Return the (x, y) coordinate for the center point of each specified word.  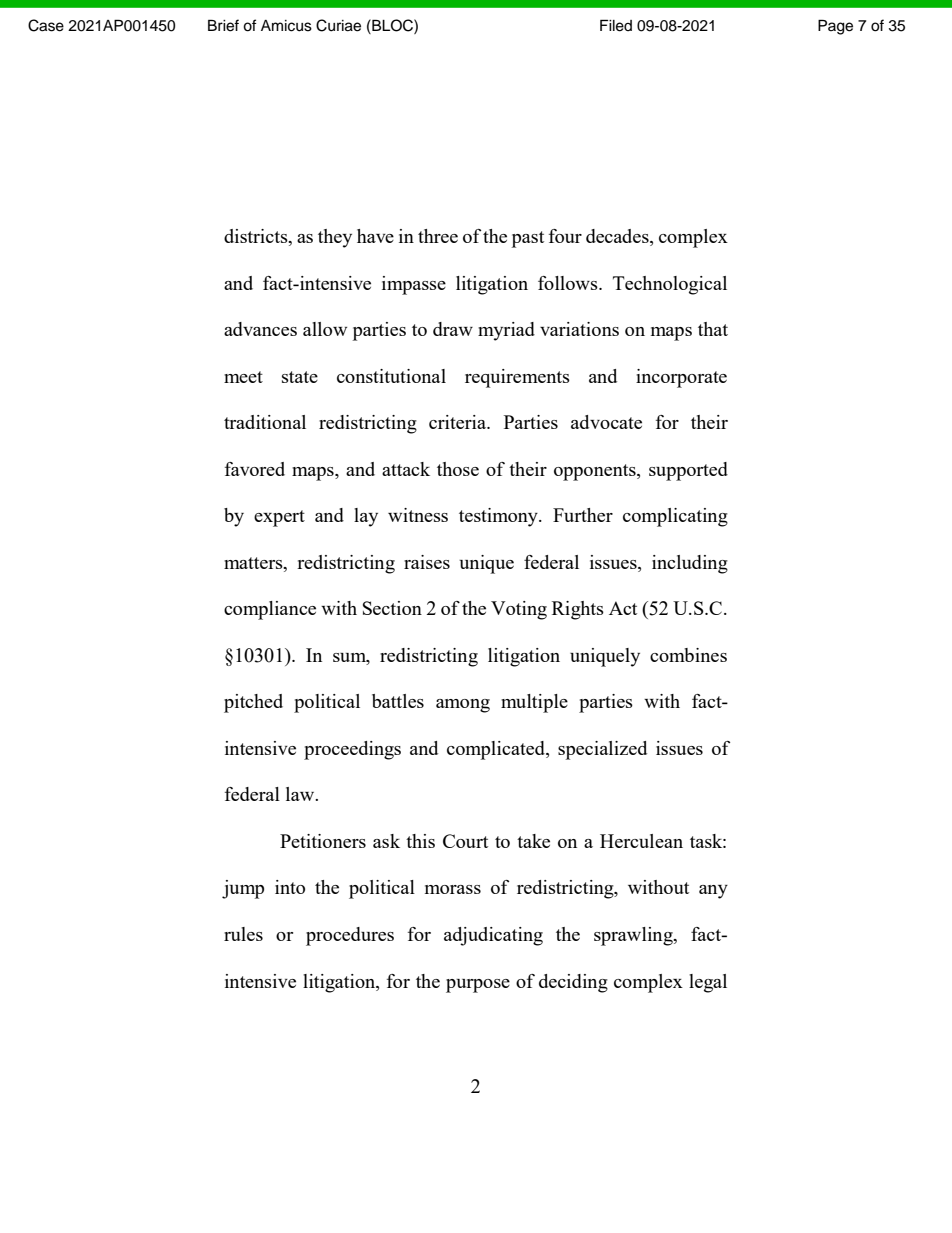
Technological (670, 285)
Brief (223, 25)
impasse (414, 285)
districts (257, 237)
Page (835, 27)
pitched (253, 703)
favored (255, 469)
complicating (675, 517)
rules (243, 934)
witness (418, 515)
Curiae (338, 25)
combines (688, 655)
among (463, 706)
